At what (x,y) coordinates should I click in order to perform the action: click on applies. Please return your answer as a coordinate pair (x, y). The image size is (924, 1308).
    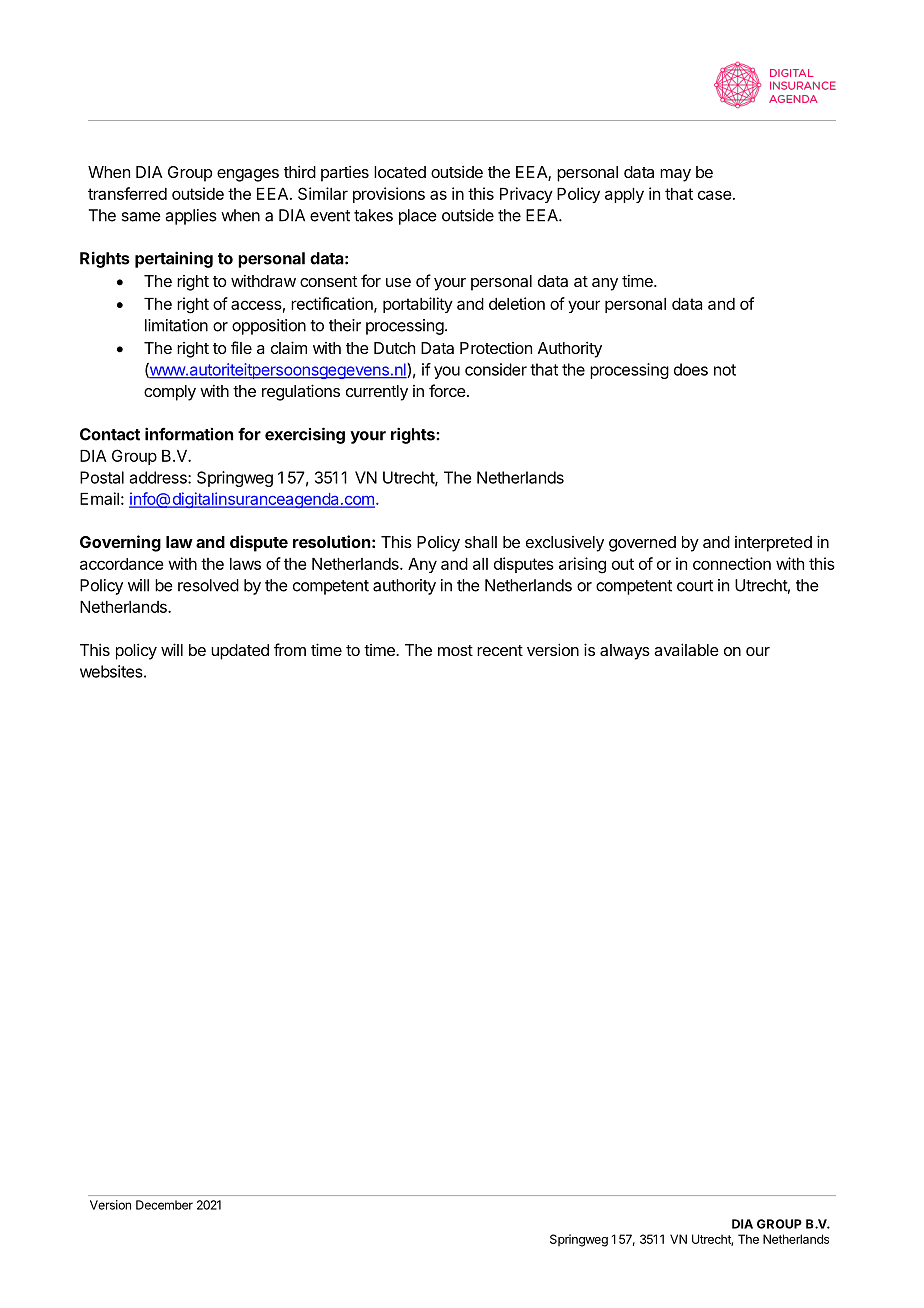
    Looking at the image, I should click on (191, 217).
